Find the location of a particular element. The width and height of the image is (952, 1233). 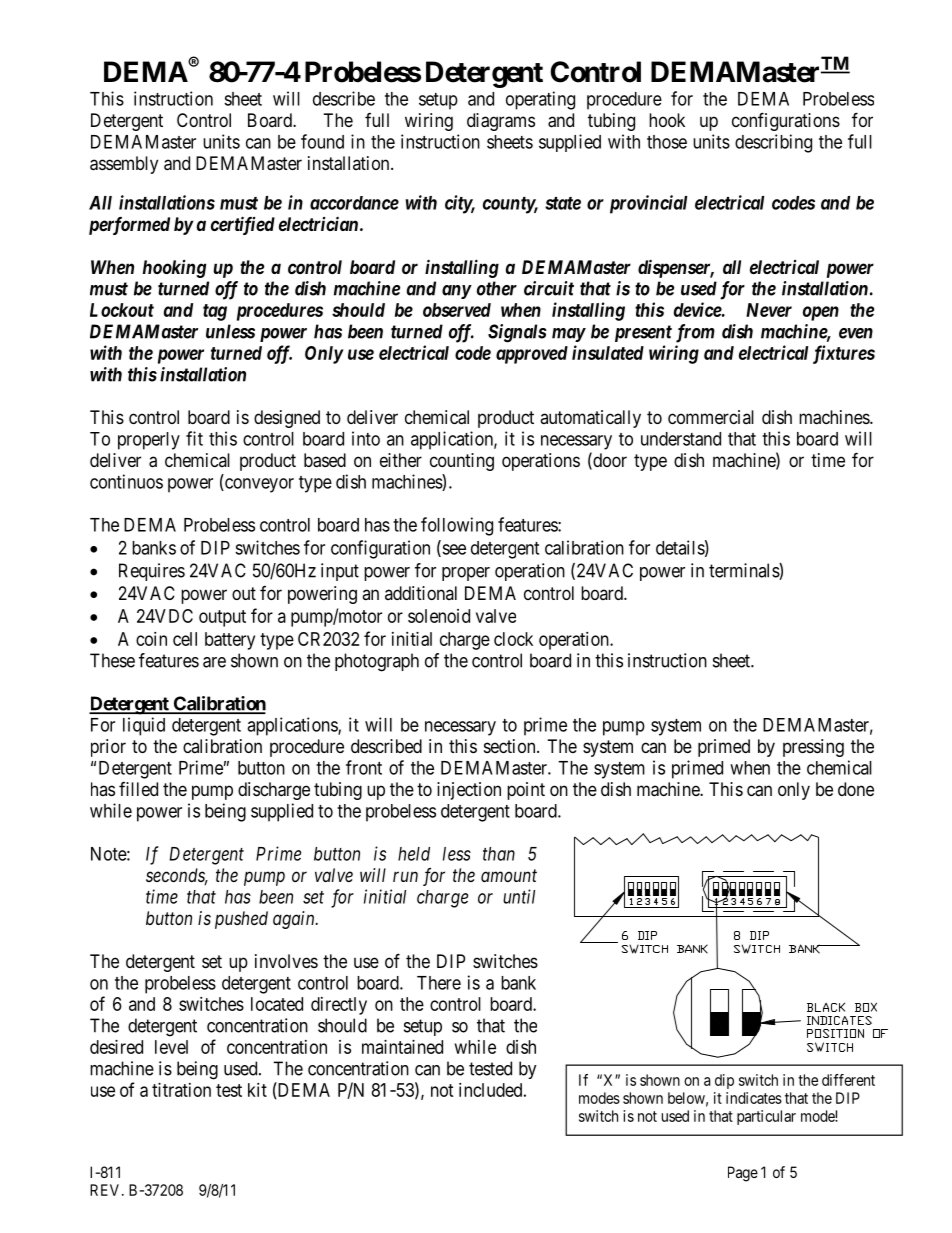

injection is located at coordinates (469, 791).
